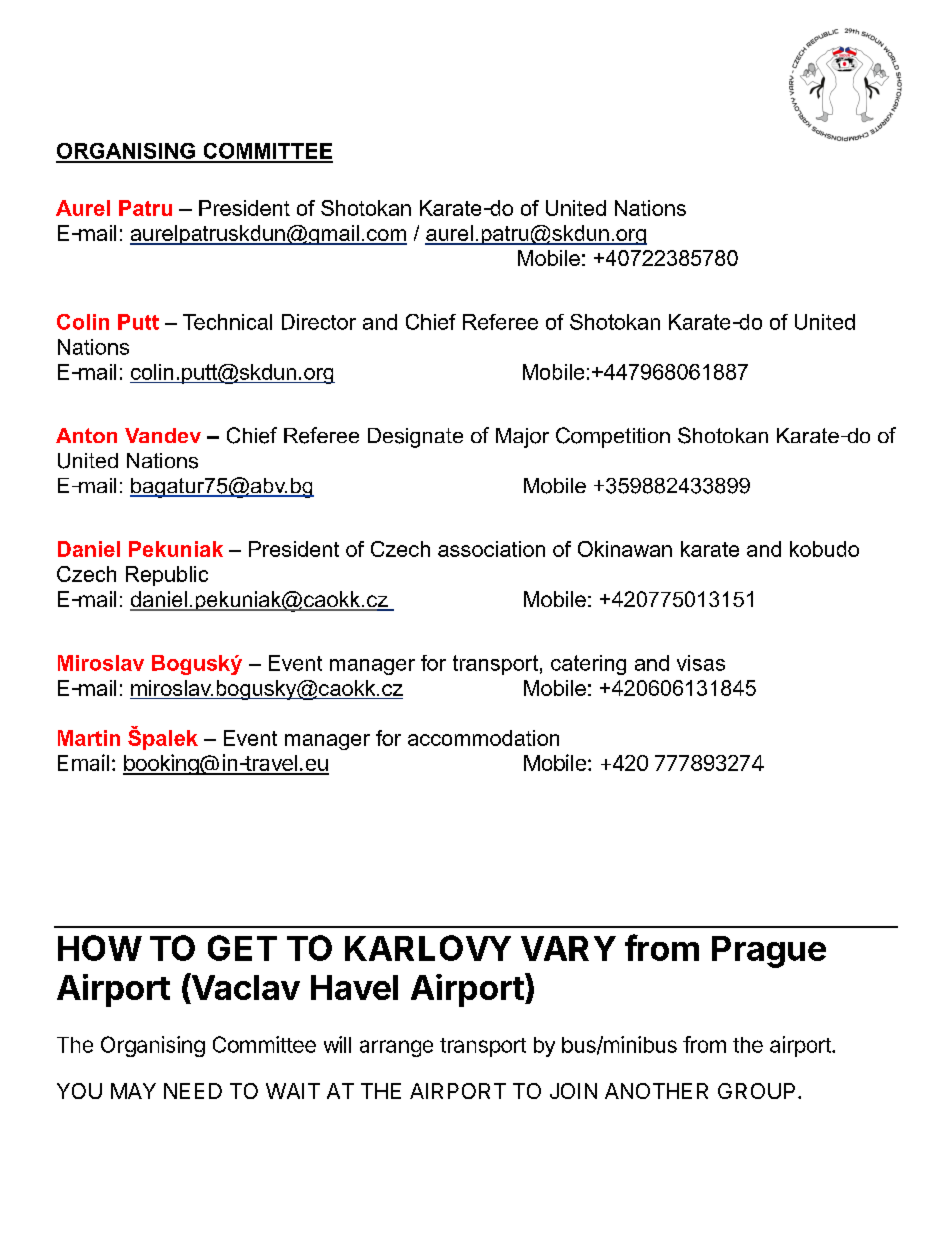 This screenshot has width=952, height=1233. Describe the element at coordinates (428, 948) in the screenshot. I see `KARLOVY` at that location.
